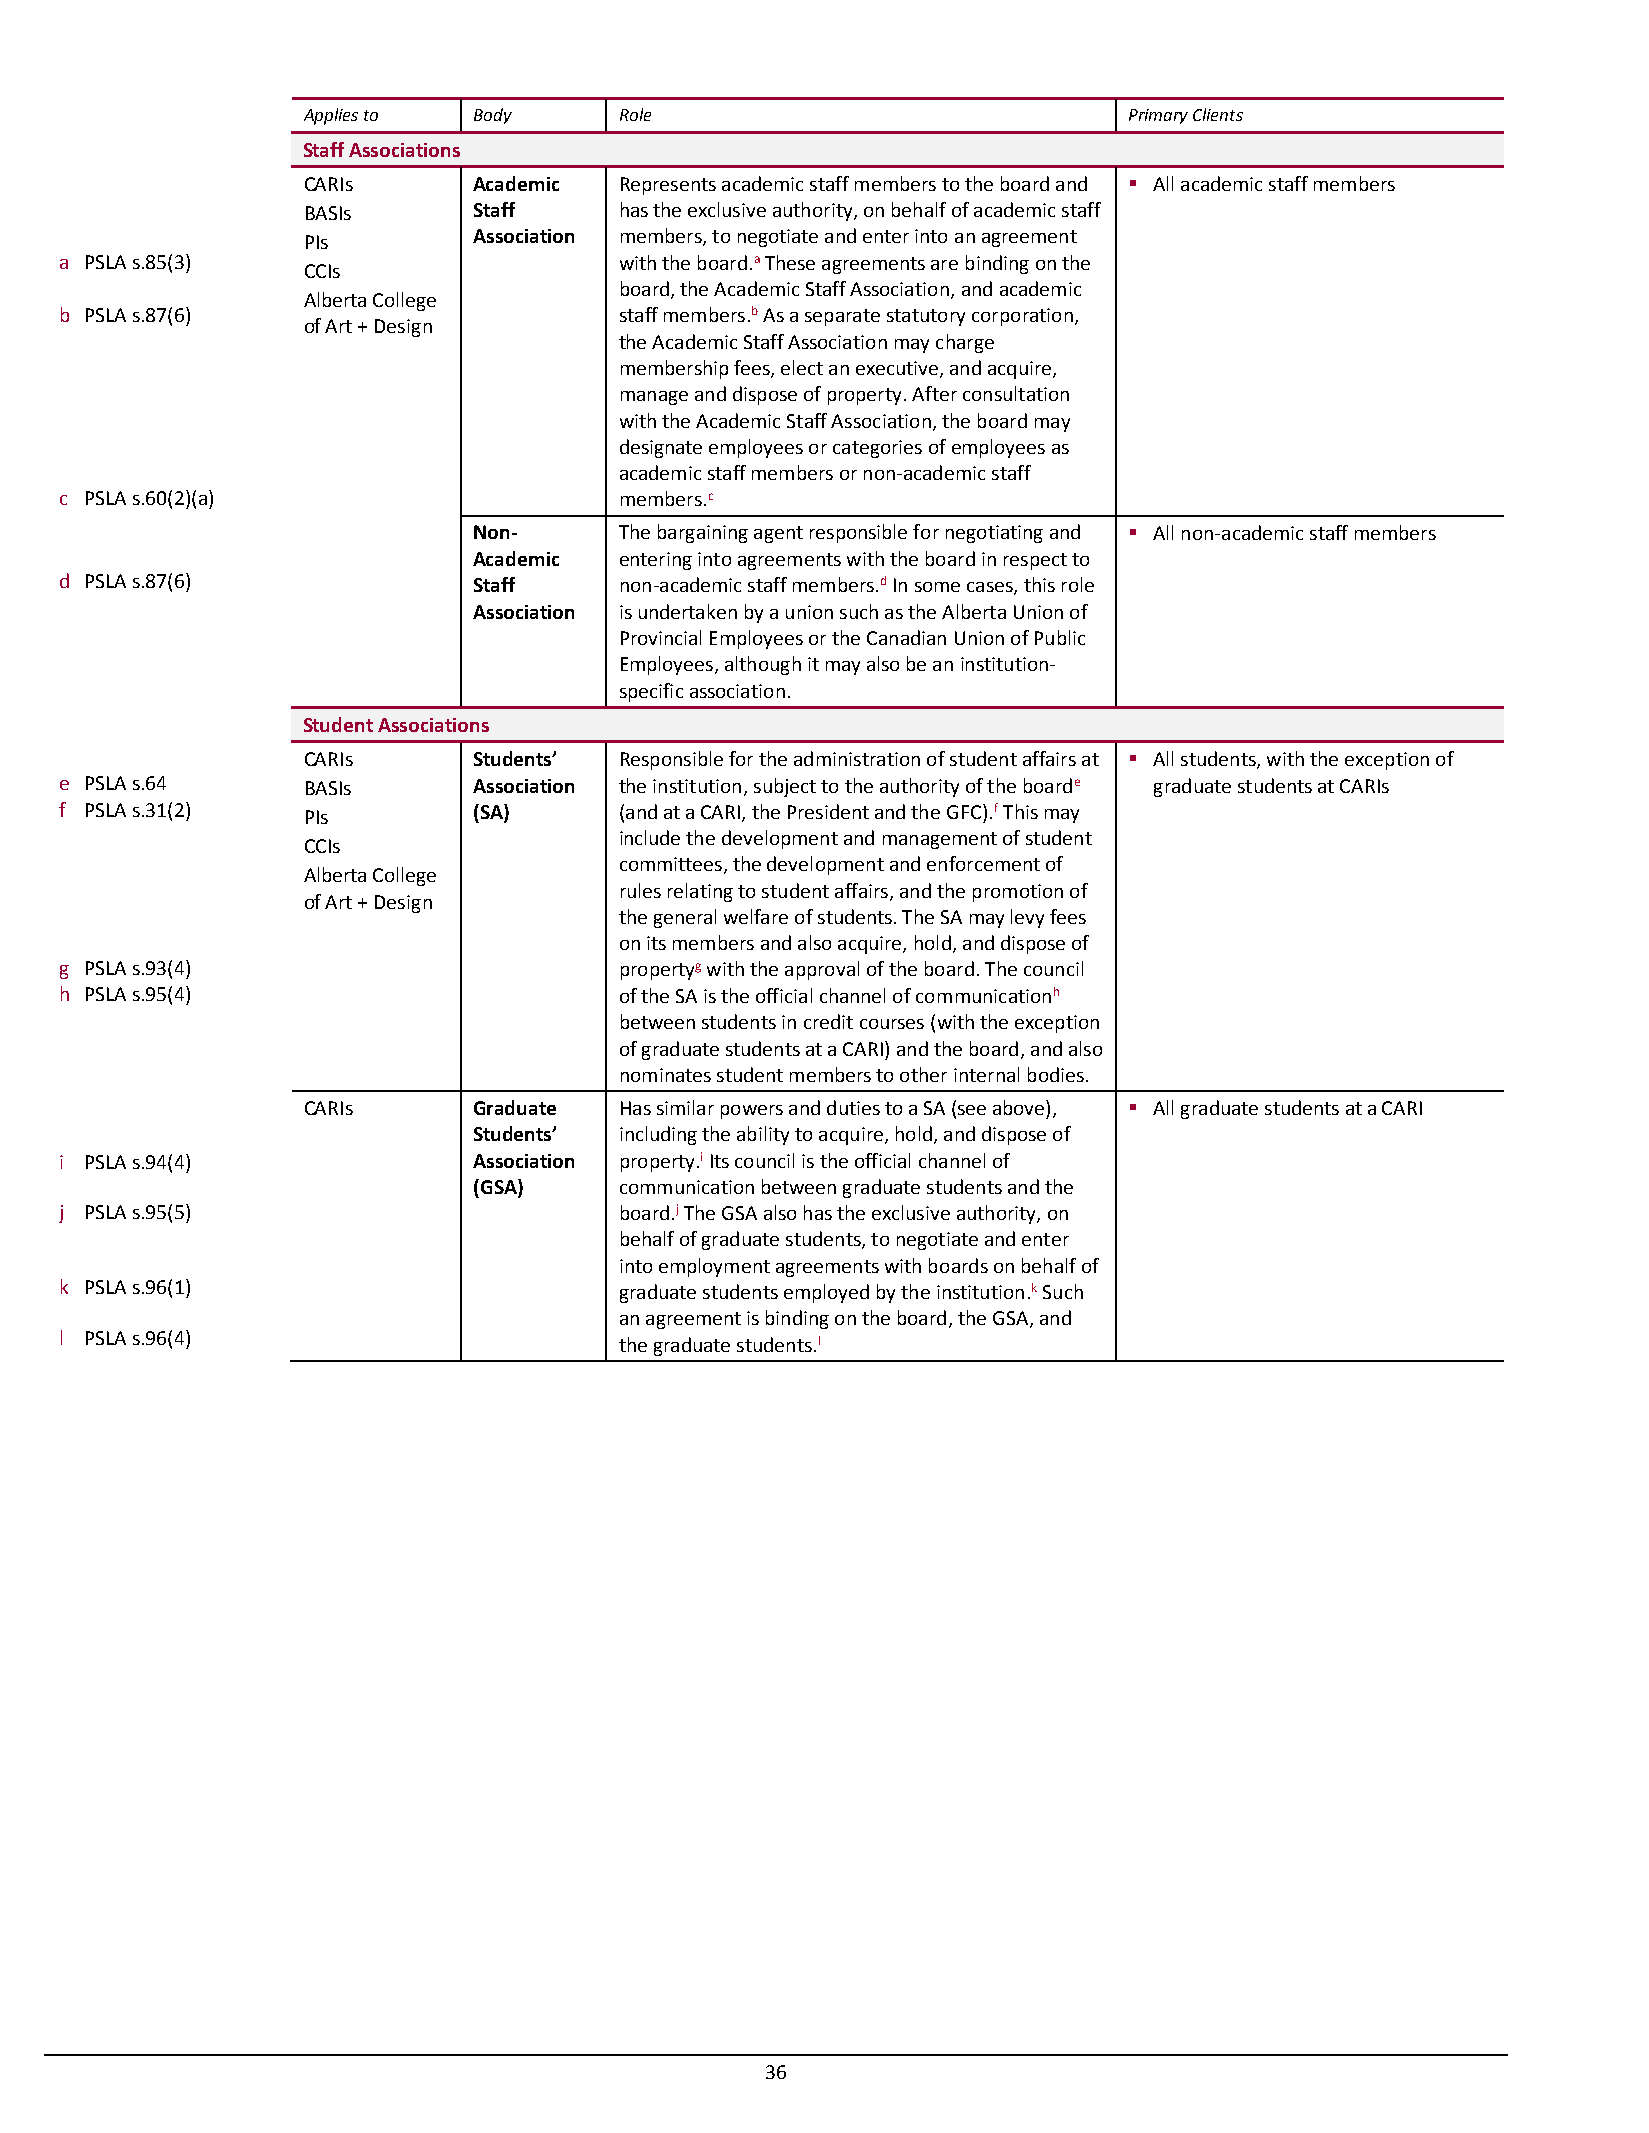  What do you see at coordinates (1027, 918) in the screenshot?
I see `levy` at bounding box center [1027, 918].
